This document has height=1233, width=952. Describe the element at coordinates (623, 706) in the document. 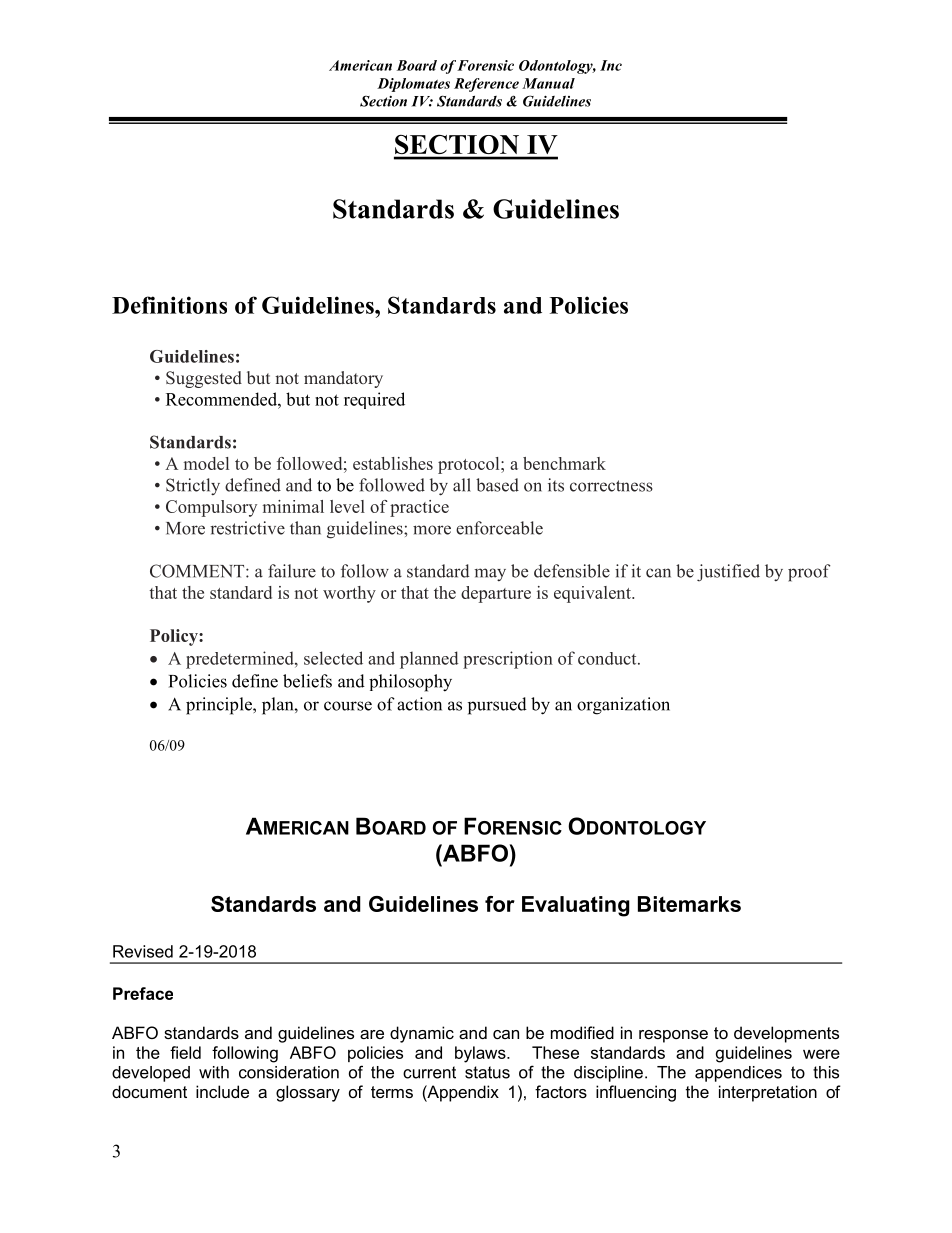

I see `organization` at that location.
